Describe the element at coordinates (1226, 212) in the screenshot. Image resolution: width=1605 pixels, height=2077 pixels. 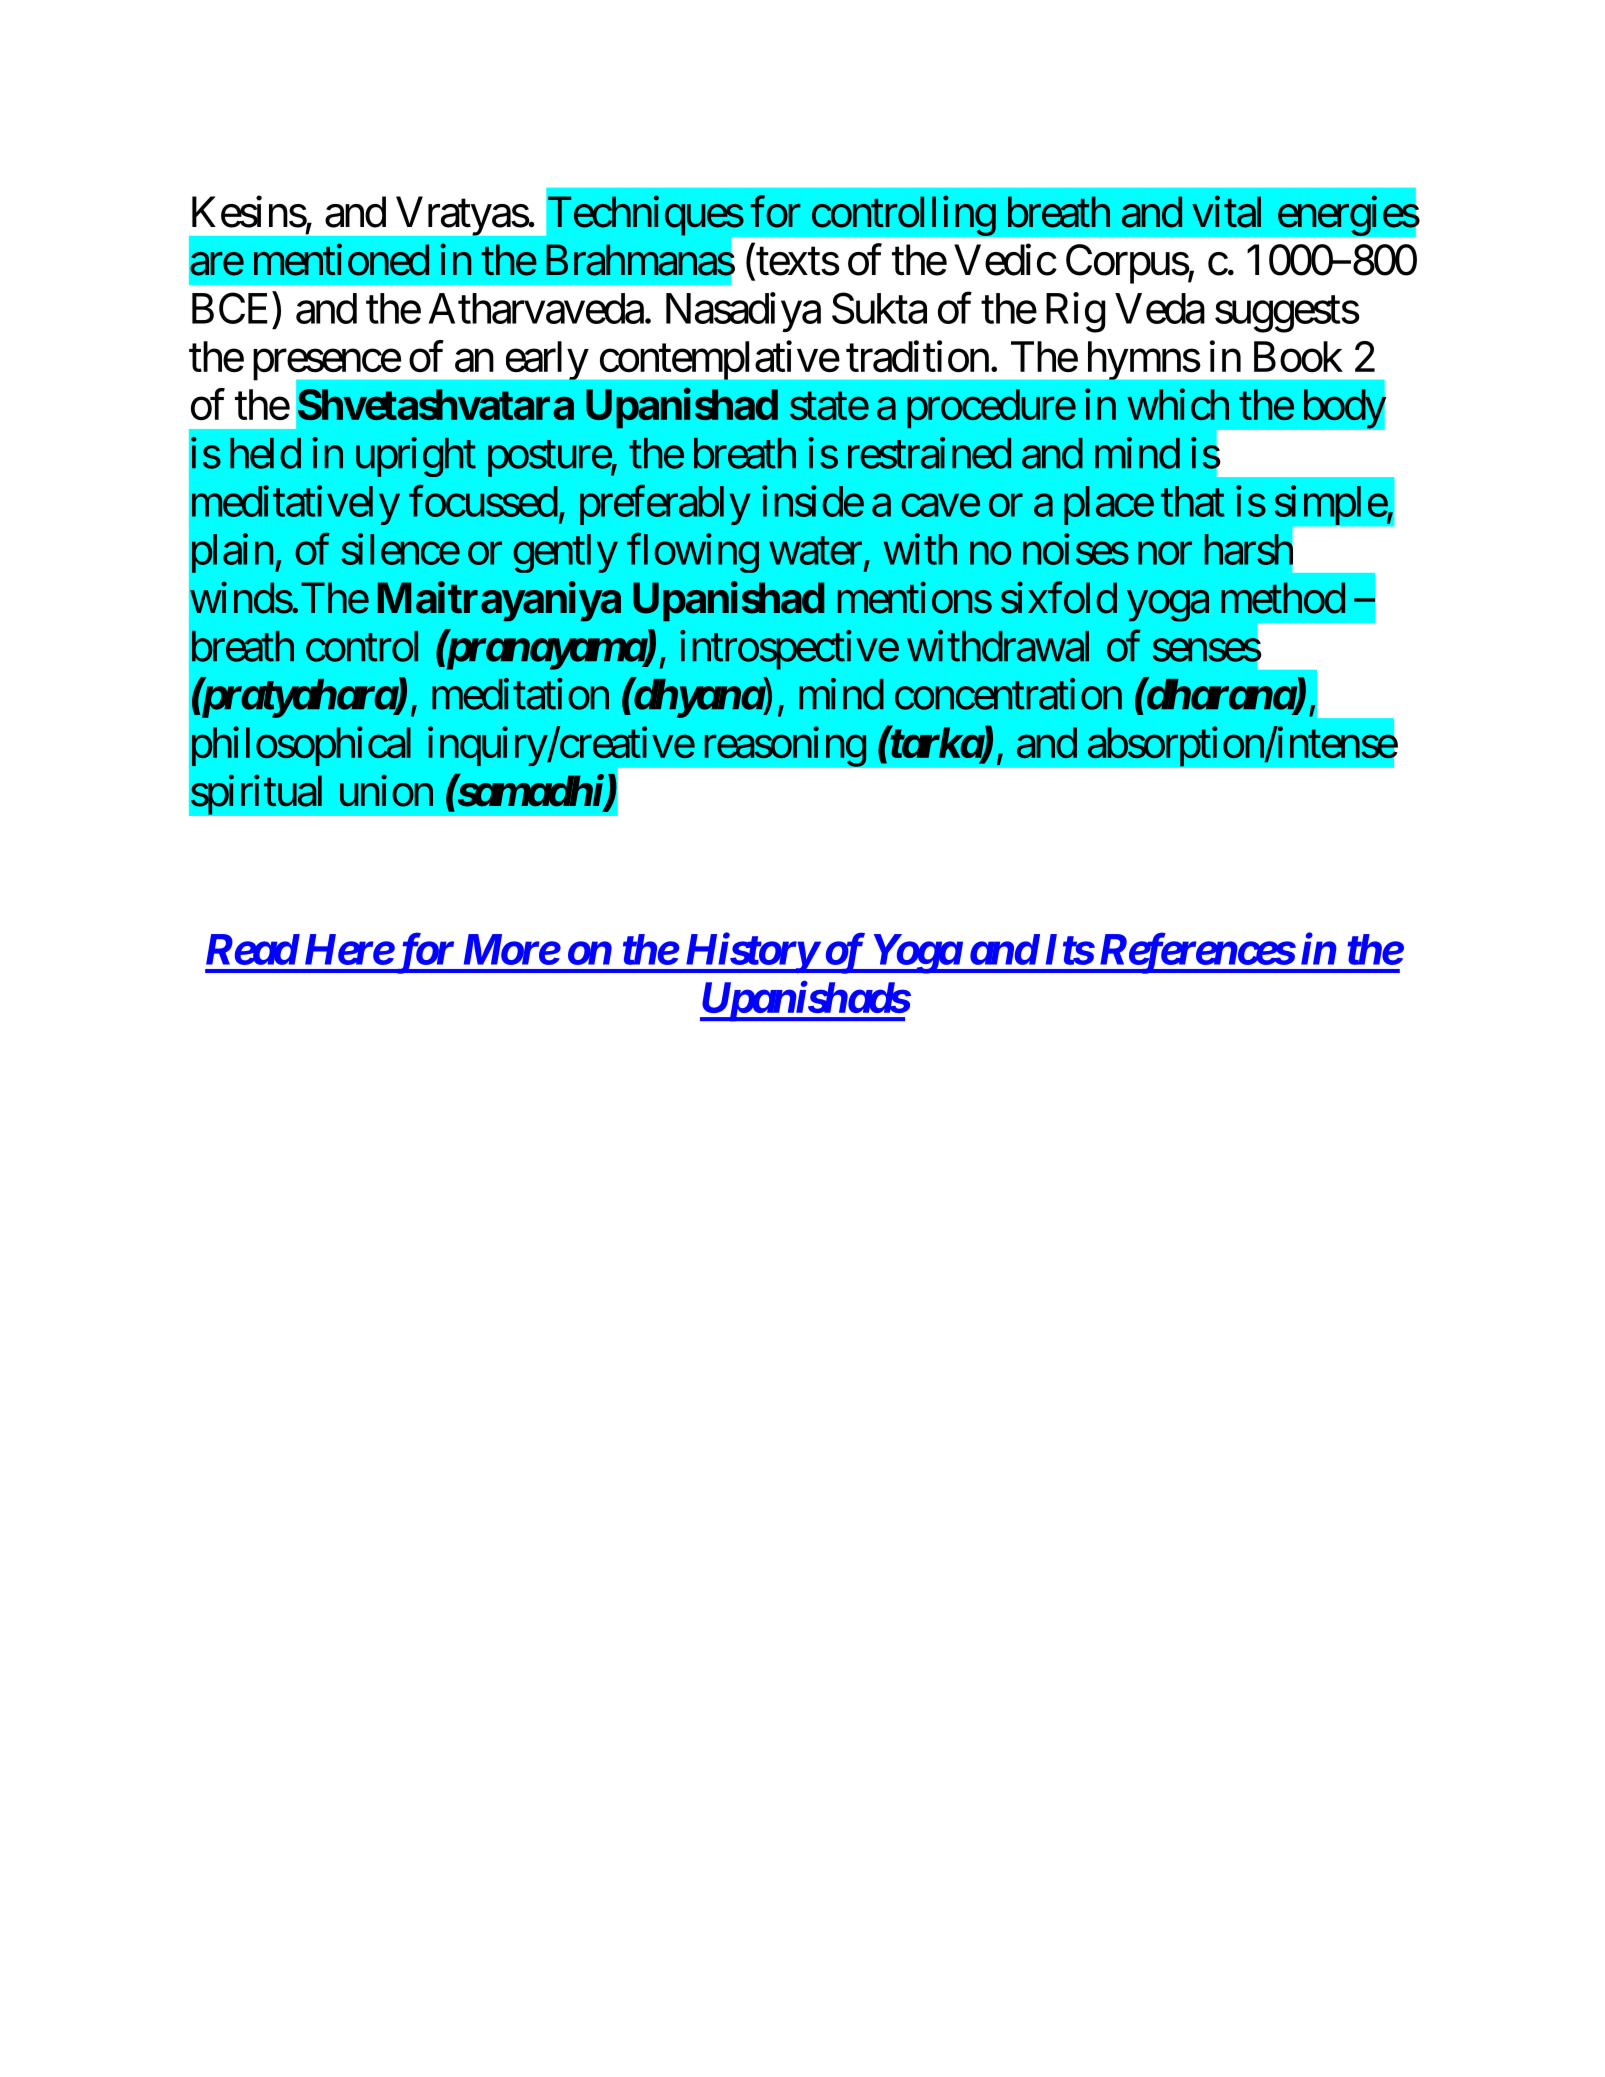
I see `vital` at that location.
